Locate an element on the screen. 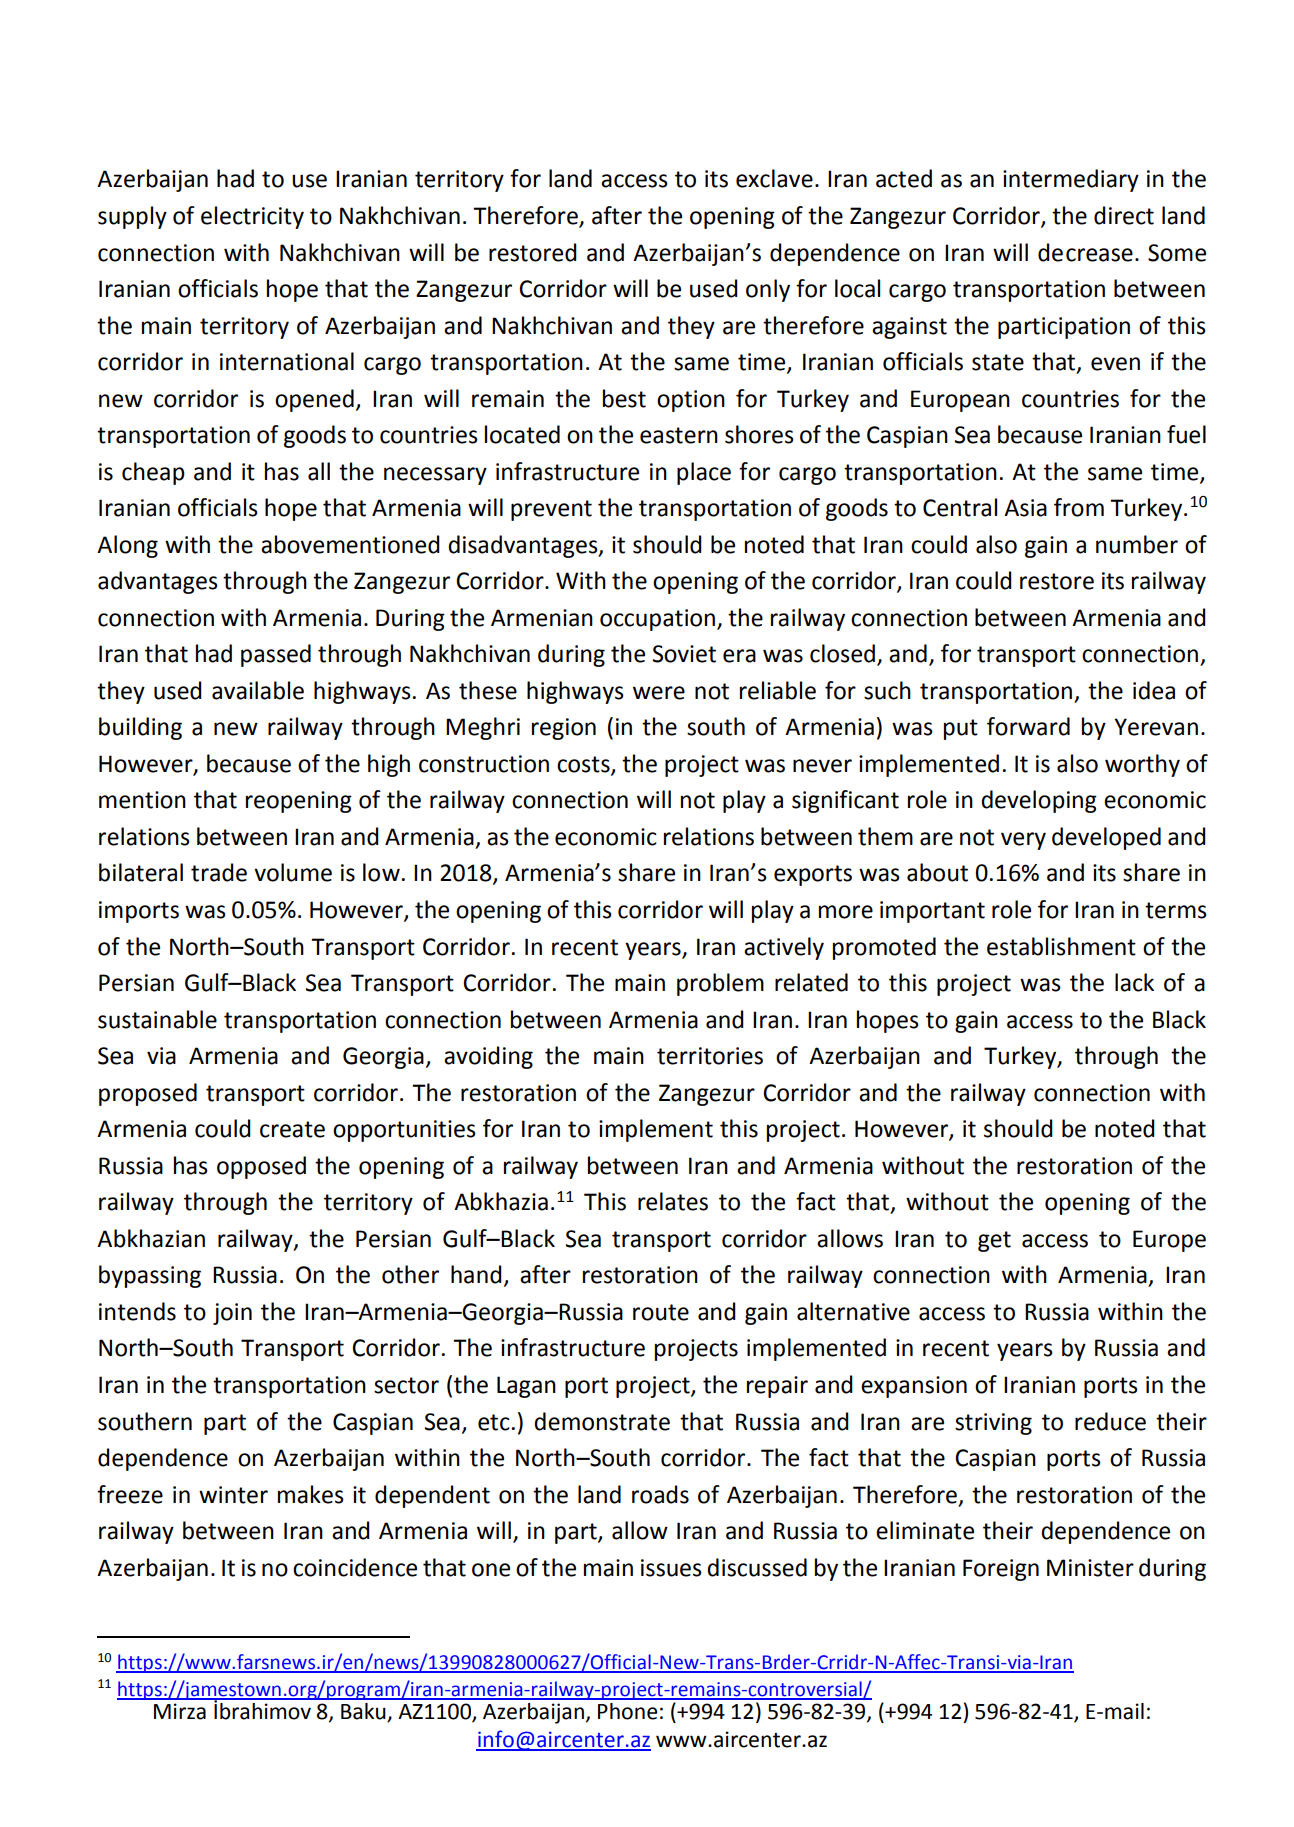 Image resolution: width=1294 pixels, height=1827 pixels. territories is located at coordinates (710, 1056).
